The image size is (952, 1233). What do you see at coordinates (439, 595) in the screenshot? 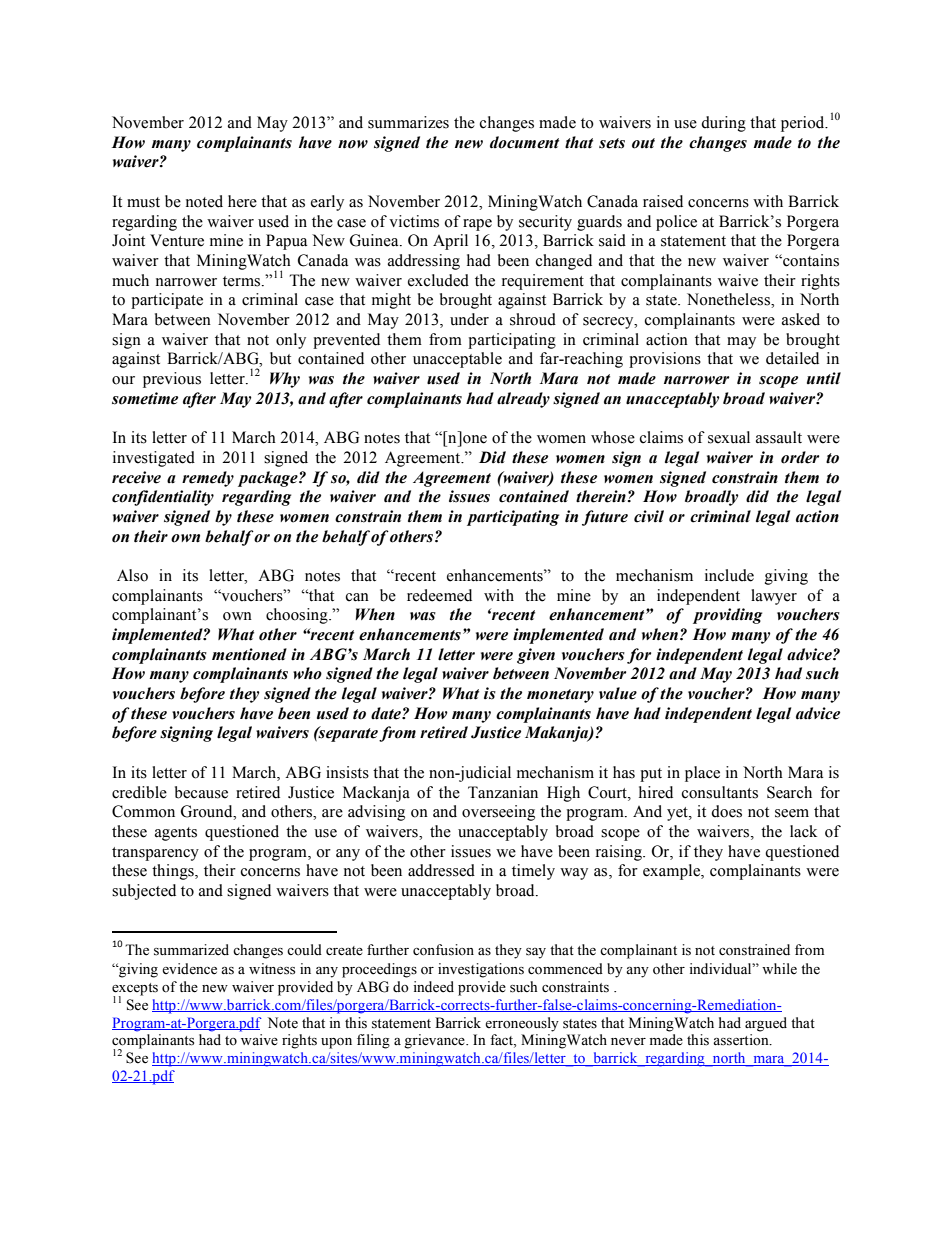
I see `redeemed` at bounding box center [439, 595].
